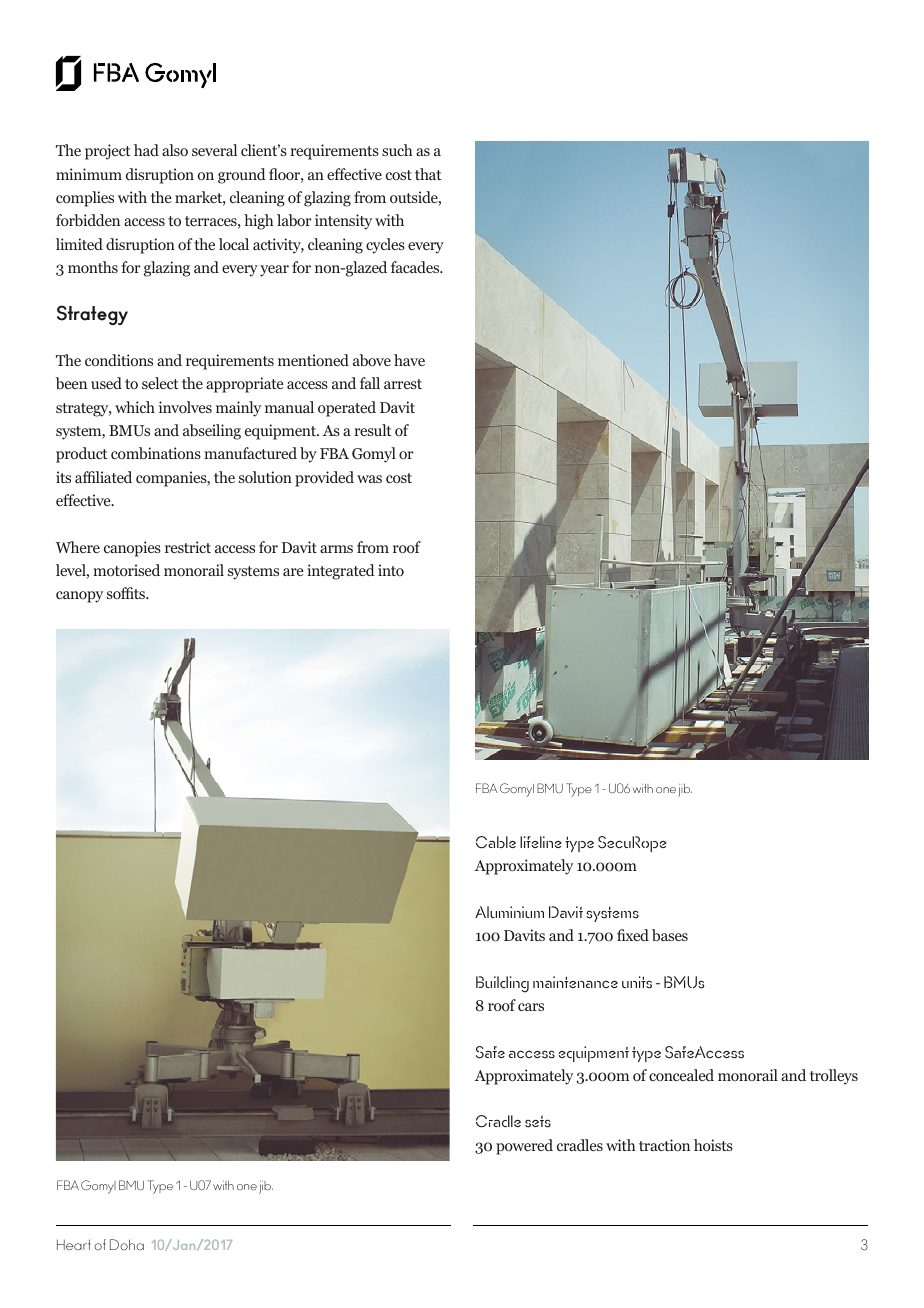  What do you see at coordinates (127, 1245) in the screenshot?
I see `Doha` at bounding box center [127, 1245].
